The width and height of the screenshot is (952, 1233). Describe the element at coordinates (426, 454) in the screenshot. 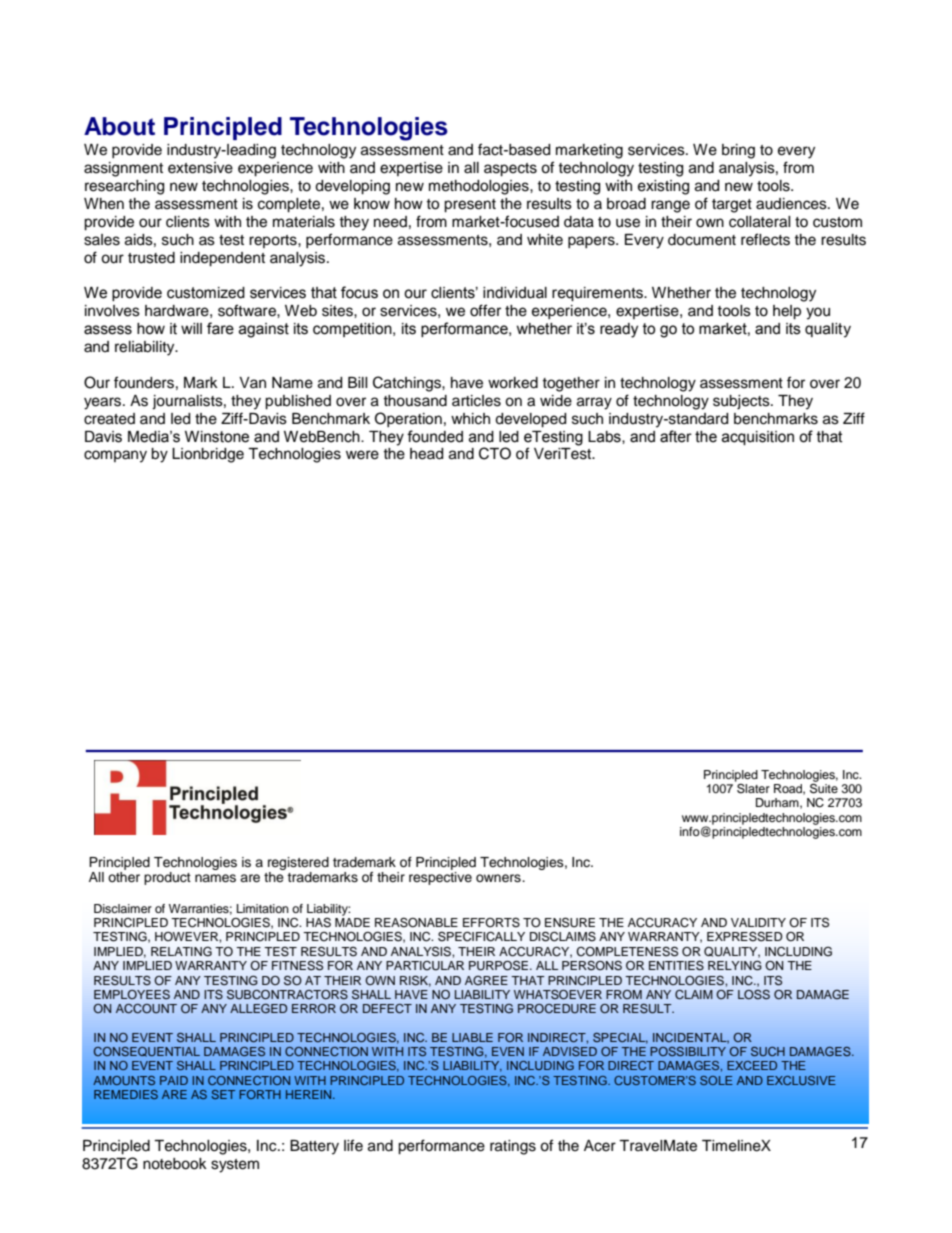

I see `head` at that location.
